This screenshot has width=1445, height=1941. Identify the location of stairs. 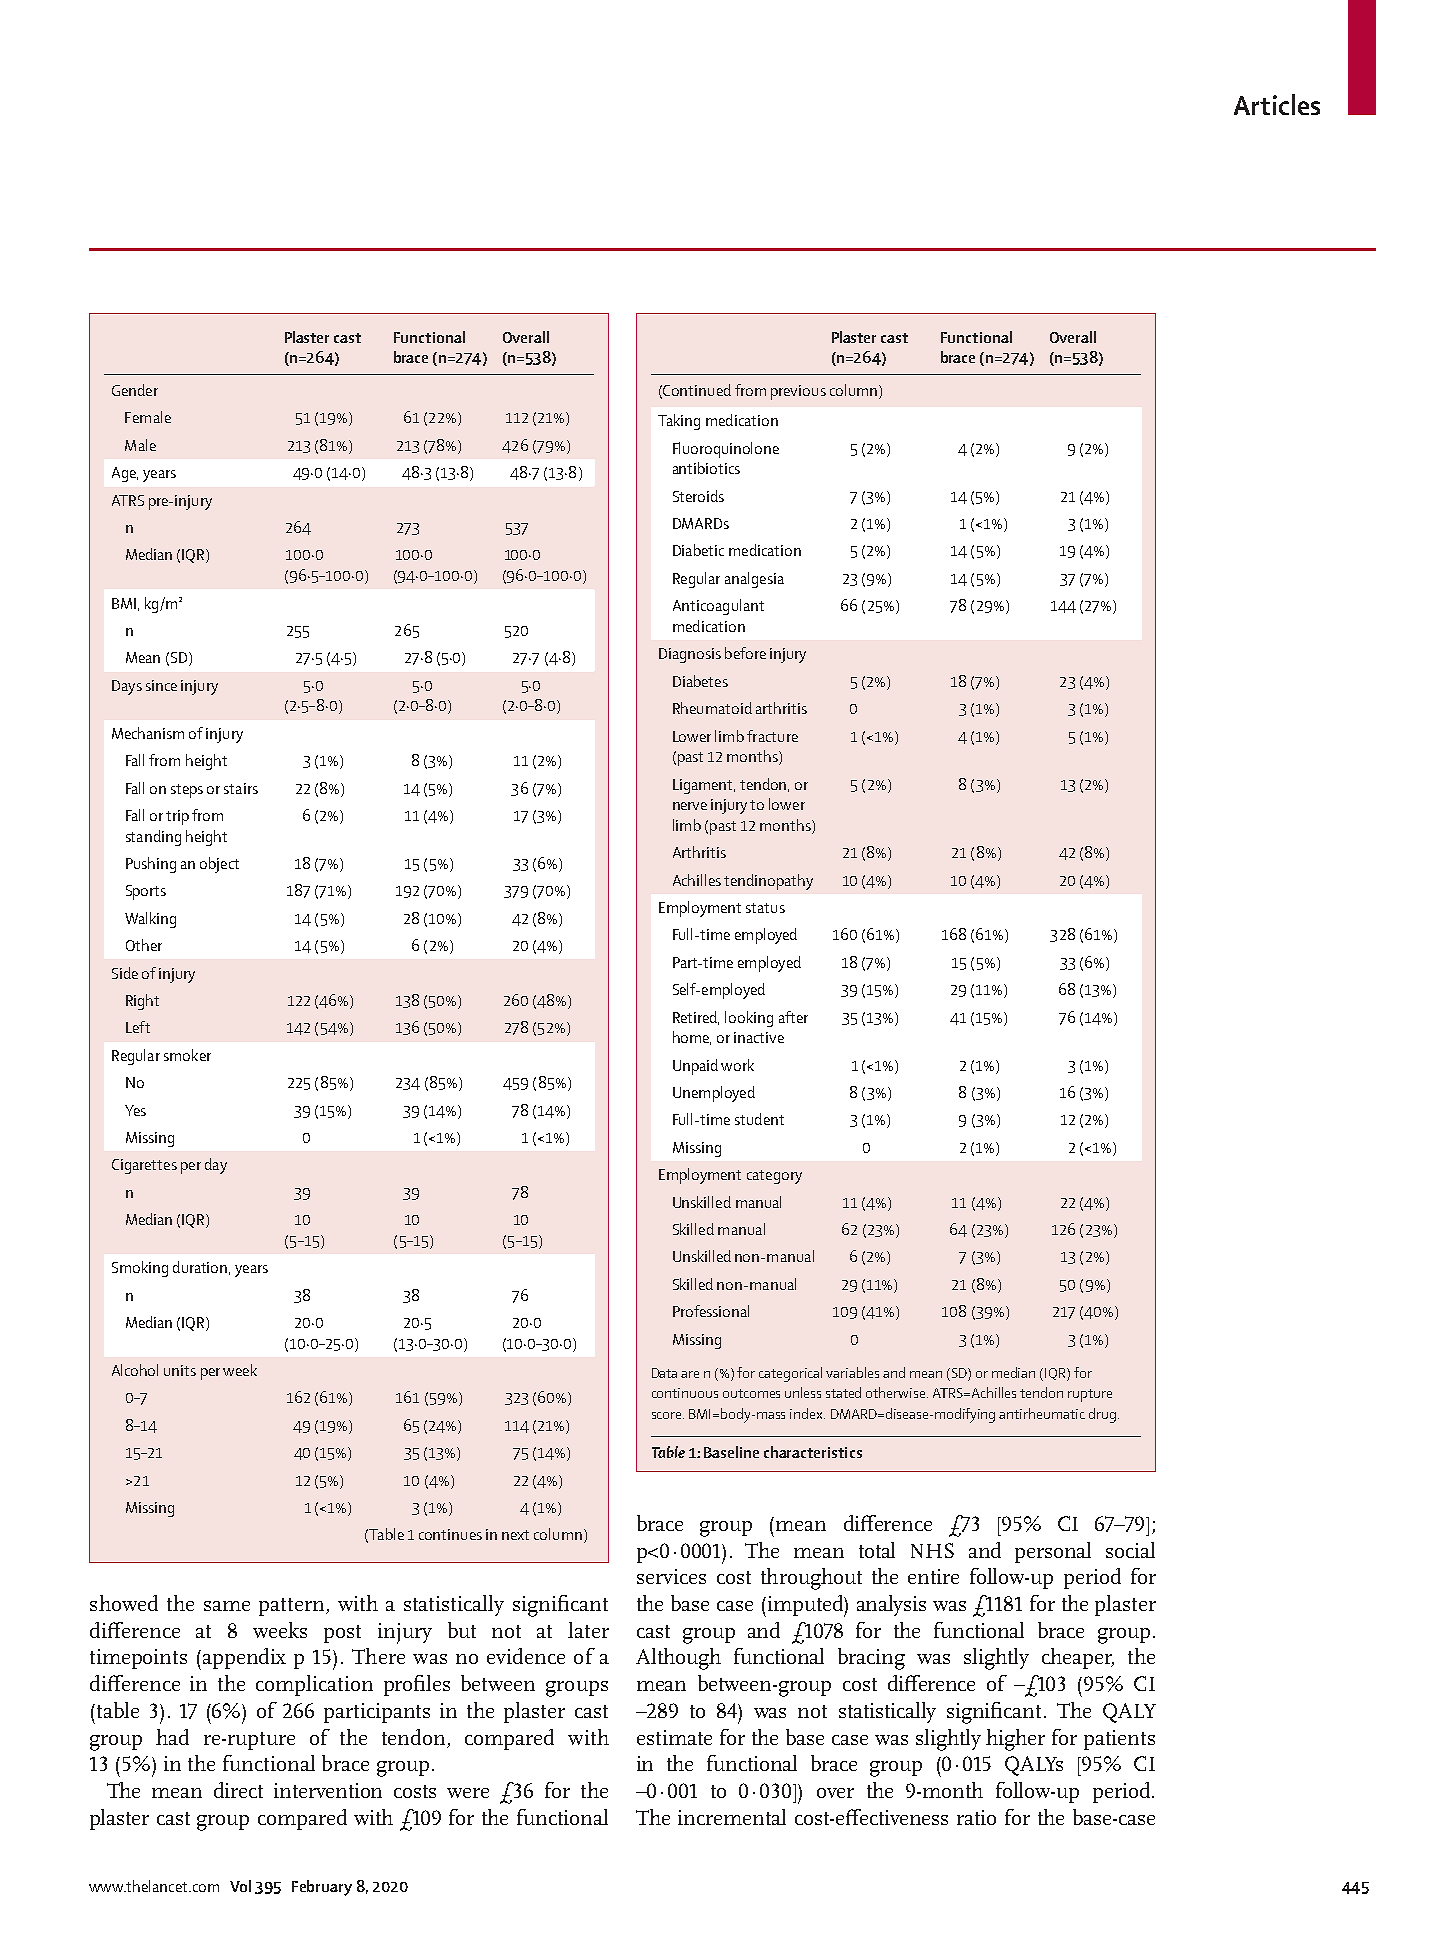
(241, 788).
